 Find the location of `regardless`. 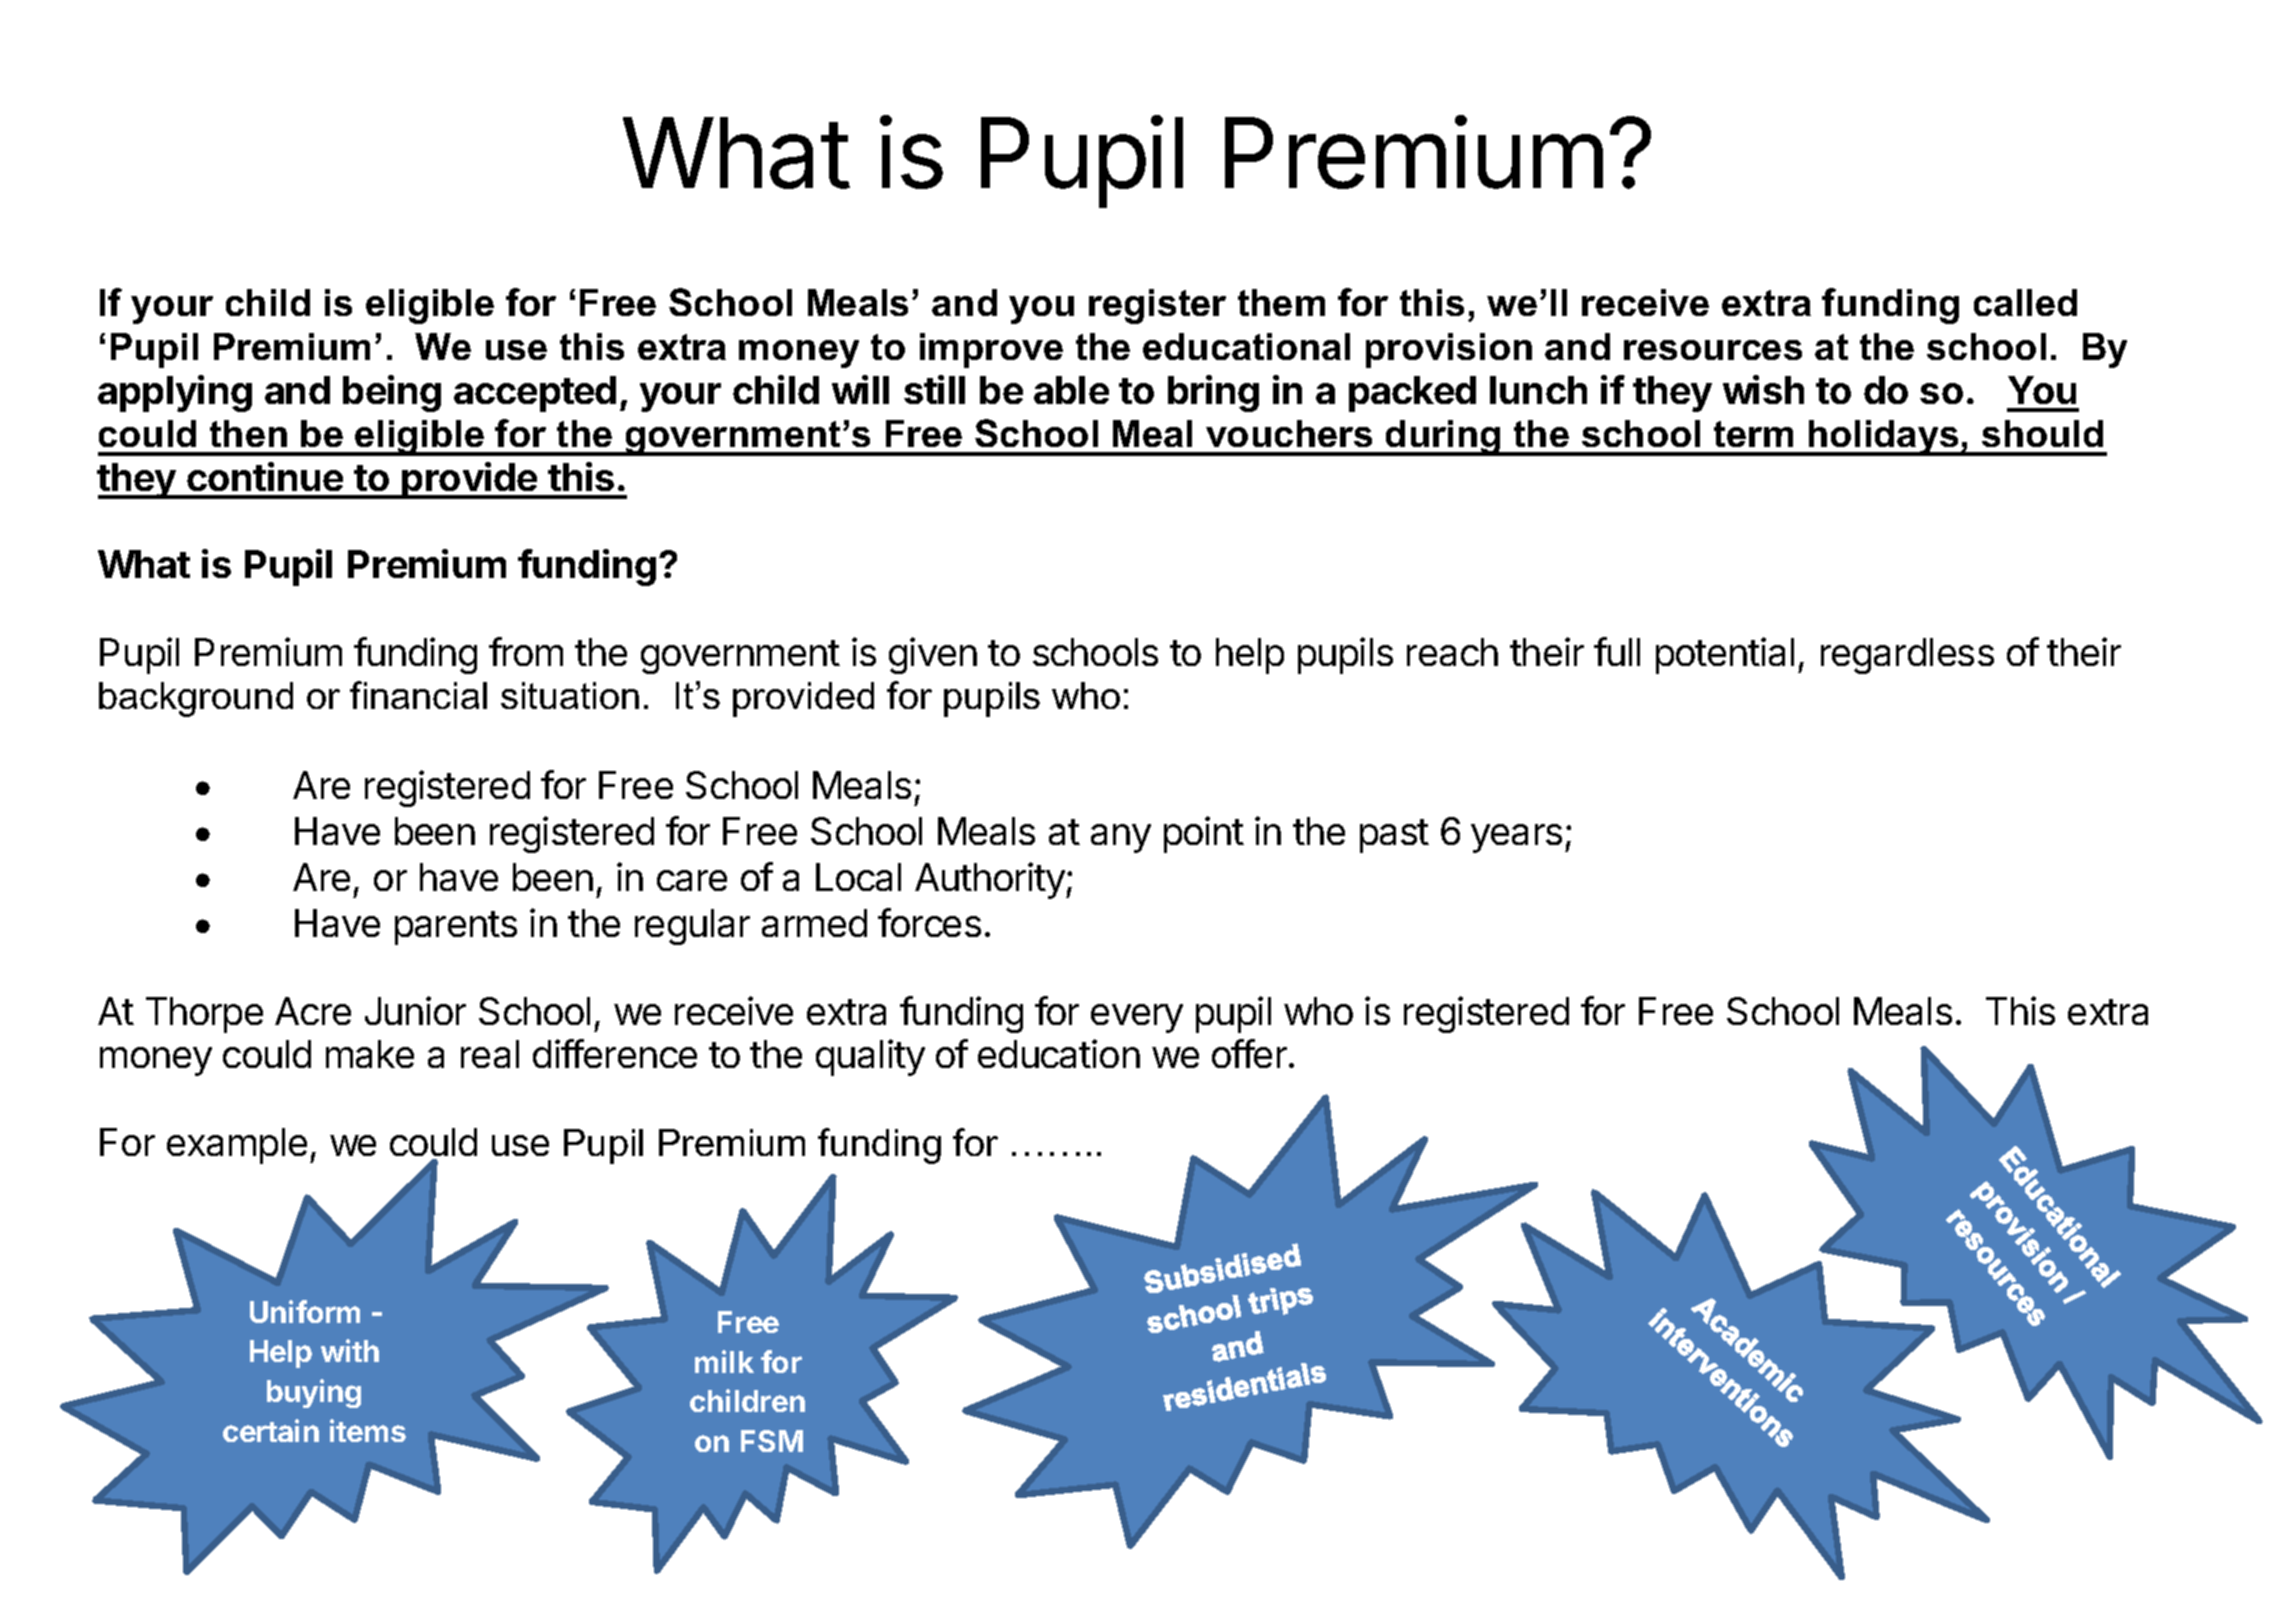

regardless is located at coordinates (1907, 656).
